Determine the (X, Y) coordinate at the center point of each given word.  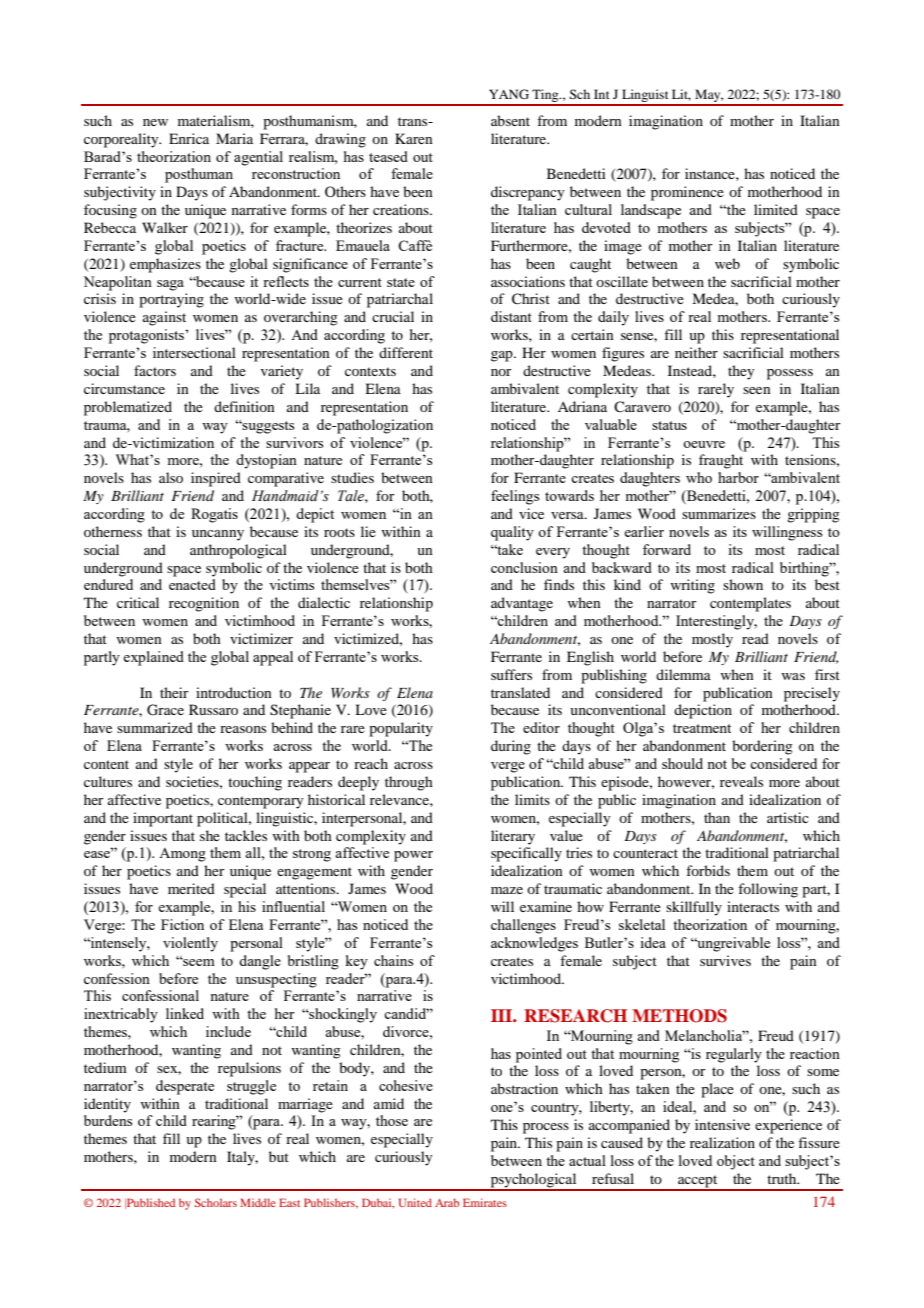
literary (513, 837)
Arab (447, 1202)
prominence (687, 193)
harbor (738, 477)
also (171, 477)
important (163, 819)
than (717, 817)
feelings (515, 497)
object (736, 1162)
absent (510, 120)
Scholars (216, 1202)
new (155, 122)
